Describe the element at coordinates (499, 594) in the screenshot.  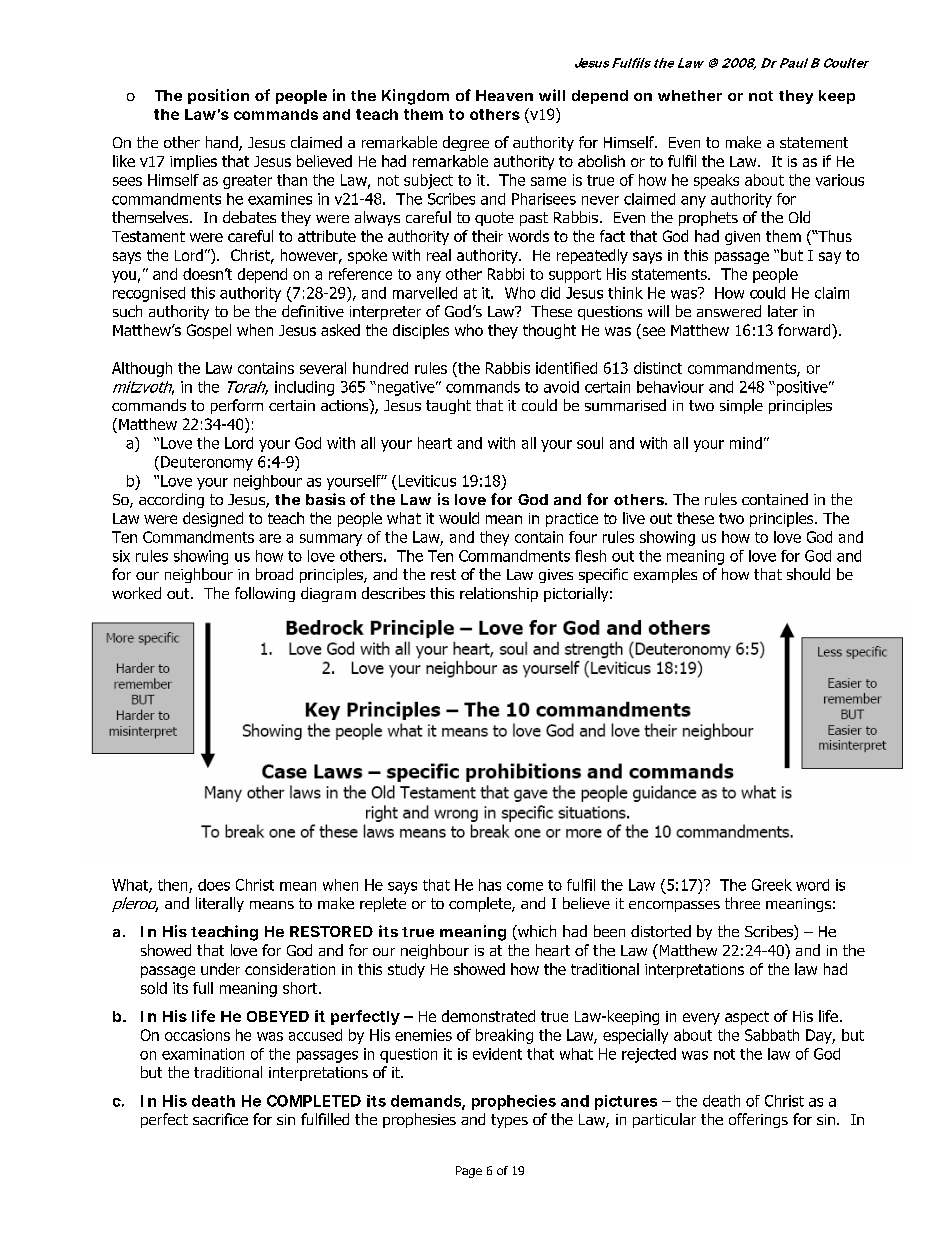
I see `relationship` at that location.
